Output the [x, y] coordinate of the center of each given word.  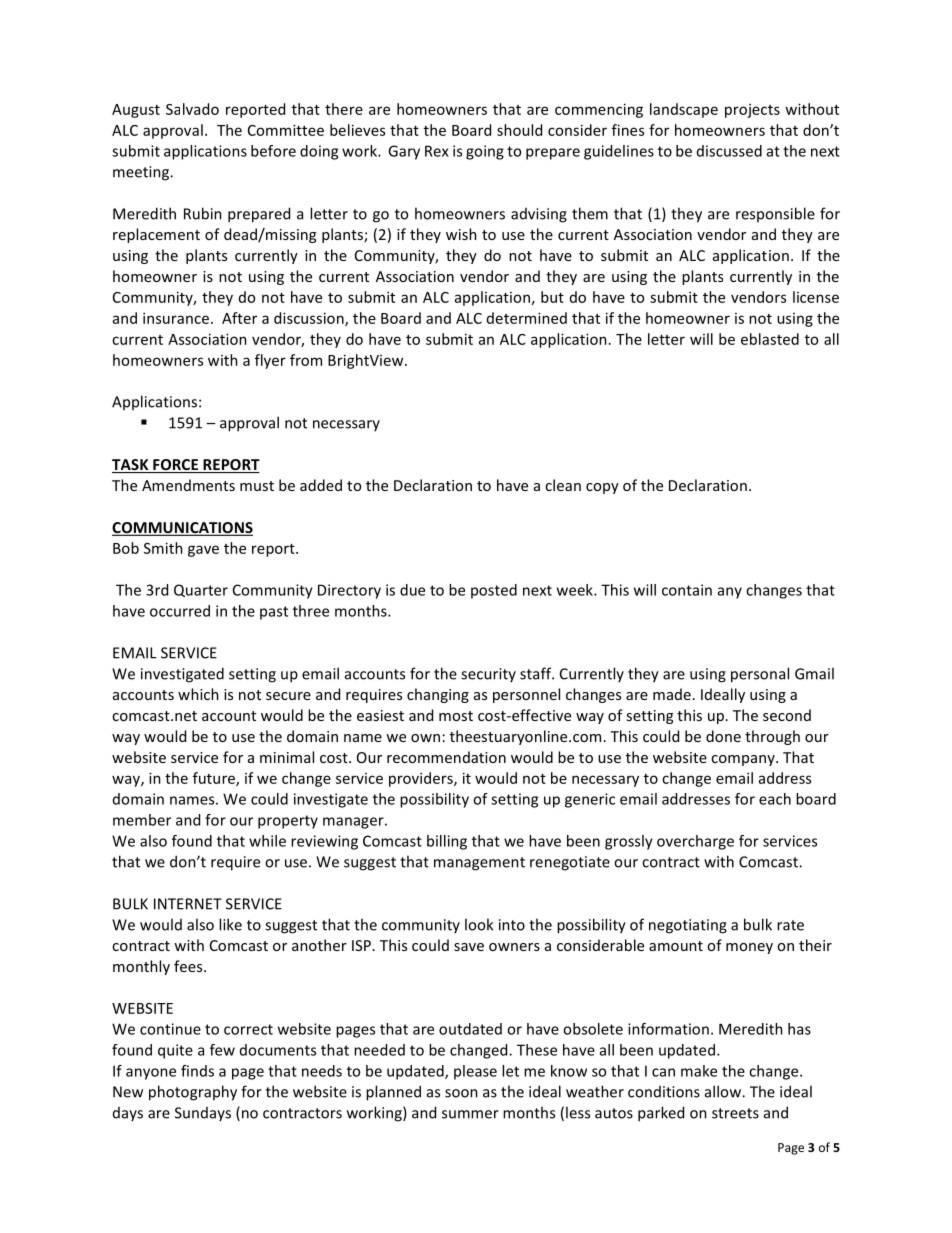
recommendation [446, 757]
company [744, 760]
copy [602, 488]
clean [563, 485]
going [485, 152]
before [273, 151]
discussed [729, 151]
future [215, 779]
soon [461, 1093]
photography [193, 1093]
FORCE [175, 466]
